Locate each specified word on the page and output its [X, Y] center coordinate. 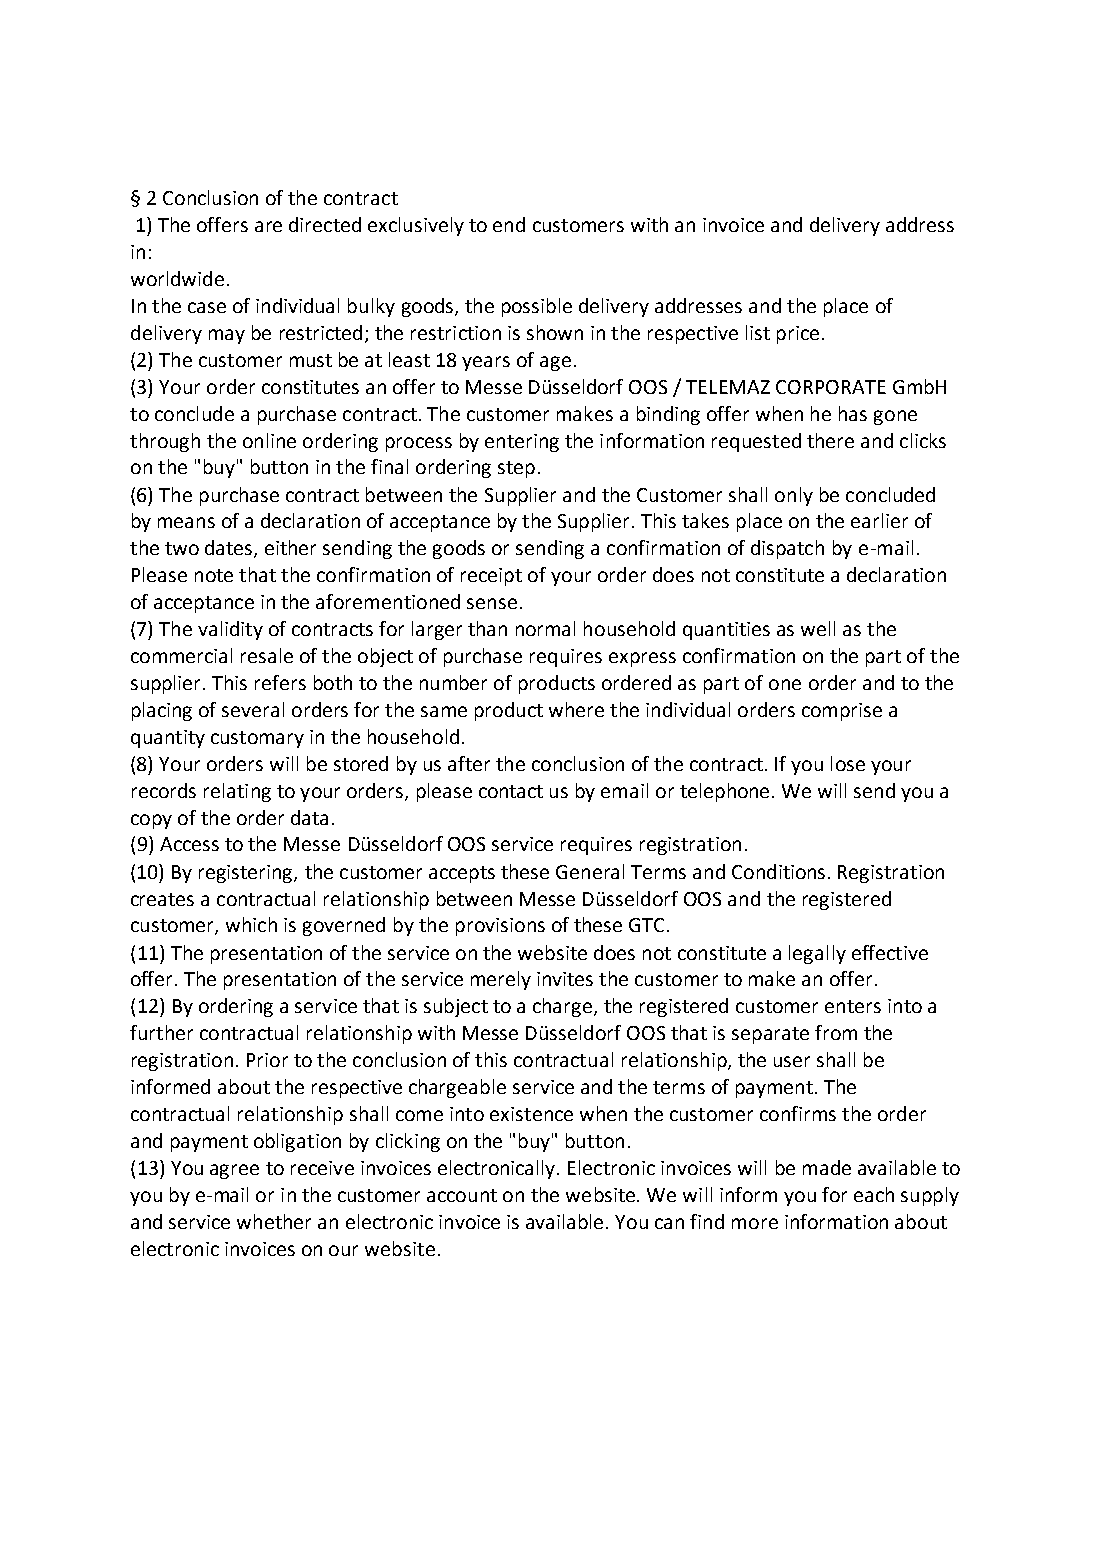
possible [537, 307]
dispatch [787, 549]
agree [234, 1171]
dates [230, 549]
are [268, 226]
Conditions [778, 871]
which [251, 924]
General [590, 871]
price [798, 335]
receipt [491, 577]
